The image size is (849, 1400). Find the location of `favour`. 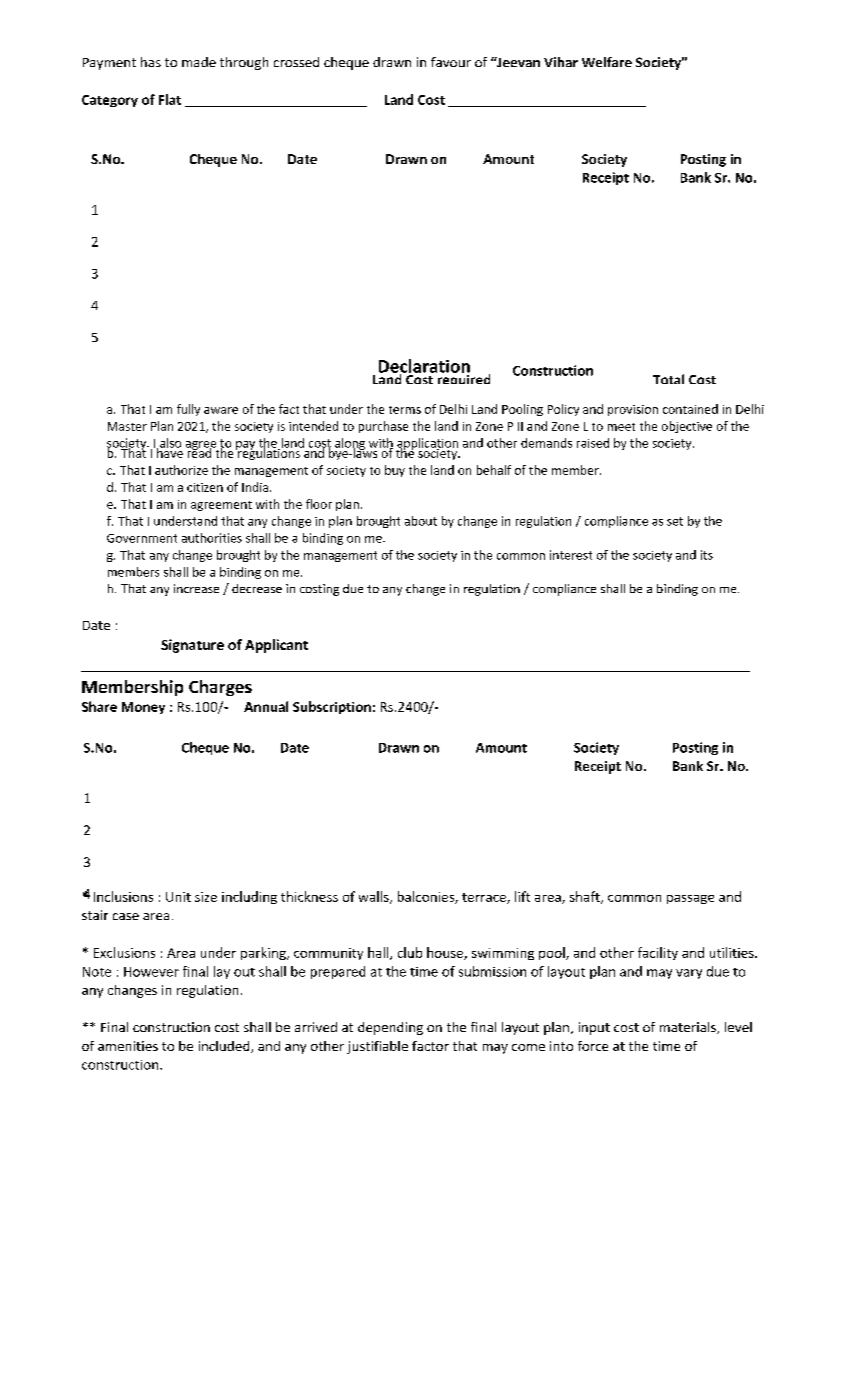

favour is located at coordinates (451, 62).
